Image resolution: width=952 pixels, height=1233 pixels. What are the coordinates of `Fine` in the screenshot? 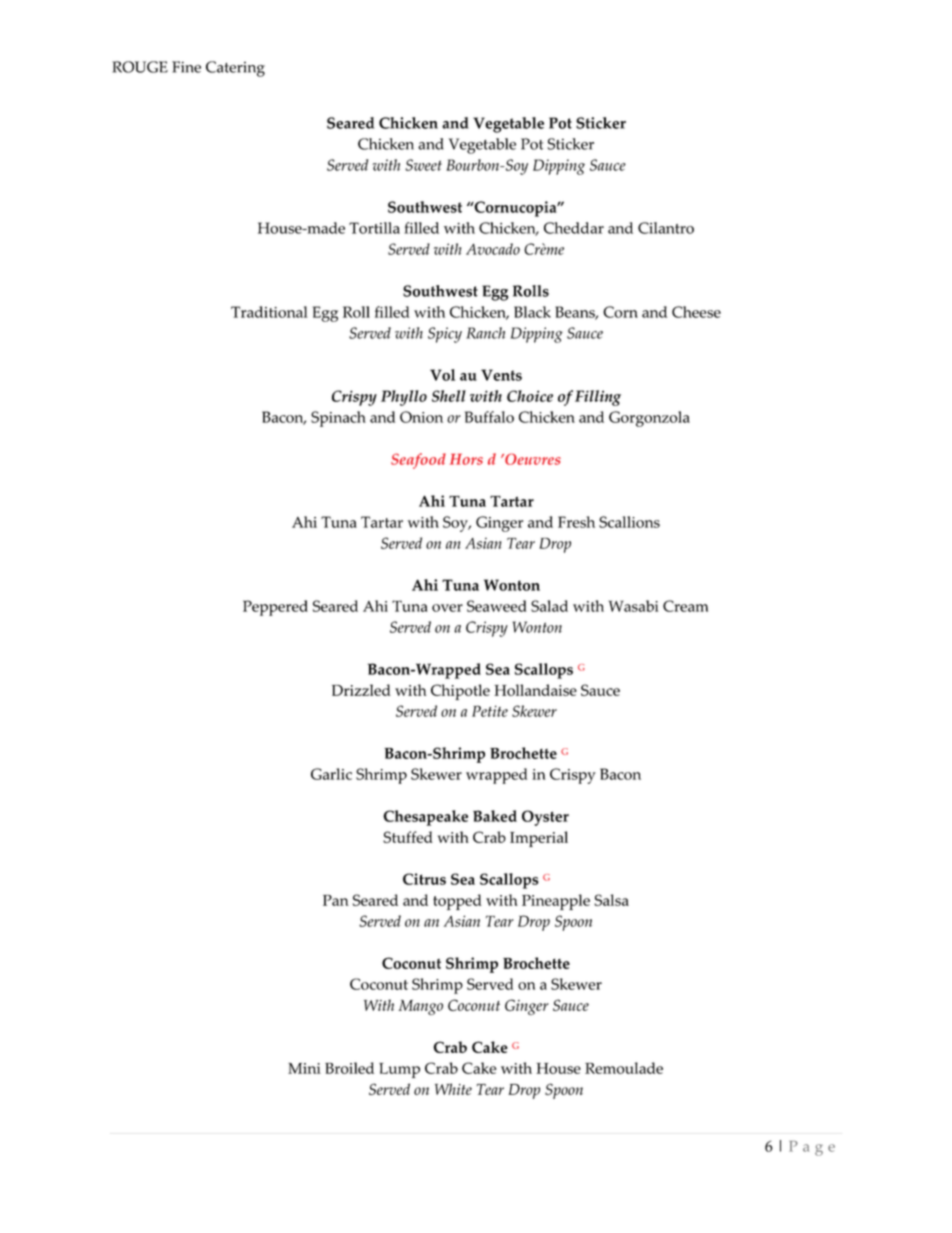 It's located at (186, 67).
